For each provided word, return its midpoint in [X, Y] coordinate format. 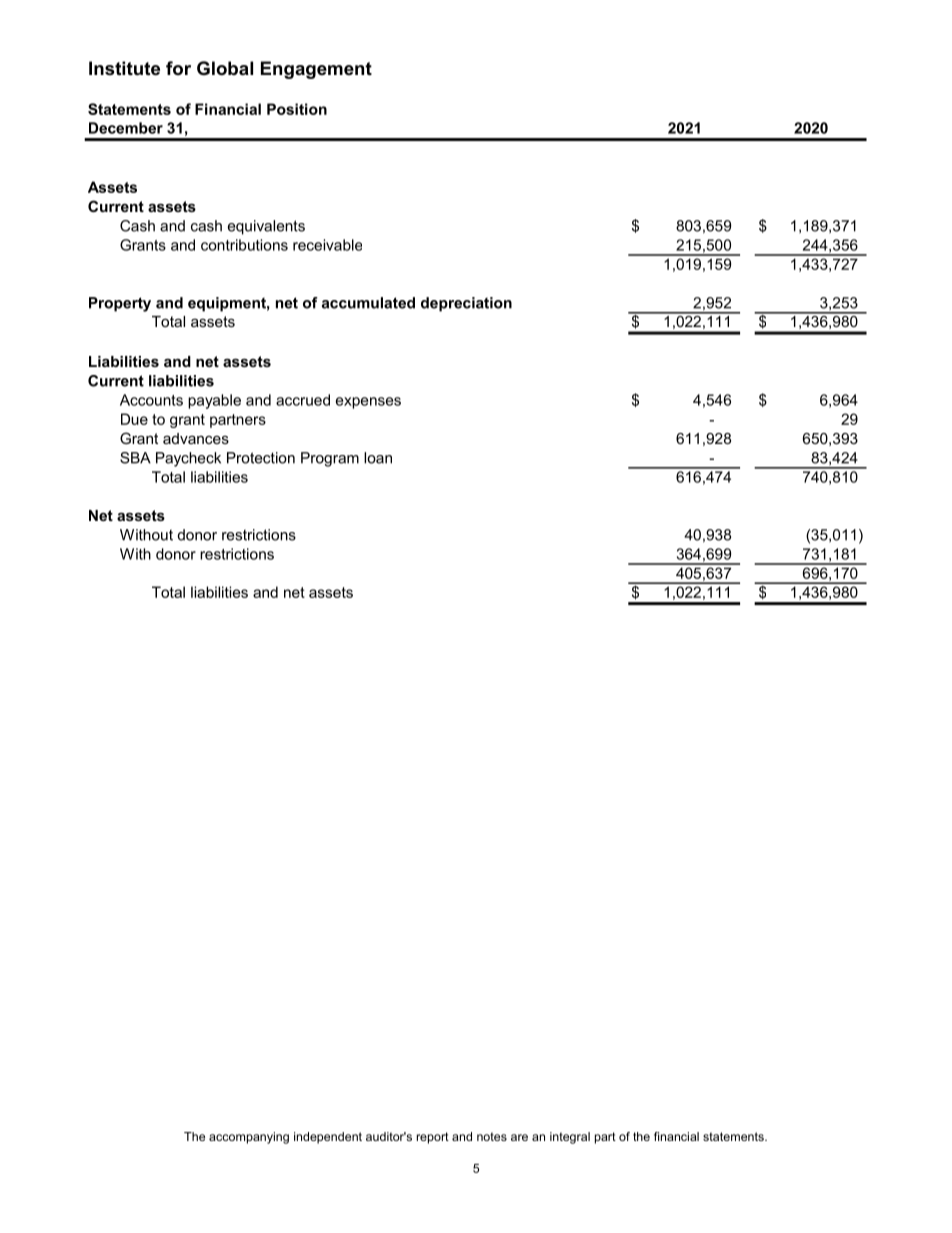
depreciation [466, 304]
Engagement [316, 70]
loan [378, 458]
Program [330, 459]
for [178, 68]
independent [328, 1138]
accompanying [249, 1138]
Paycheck [188, 459]
